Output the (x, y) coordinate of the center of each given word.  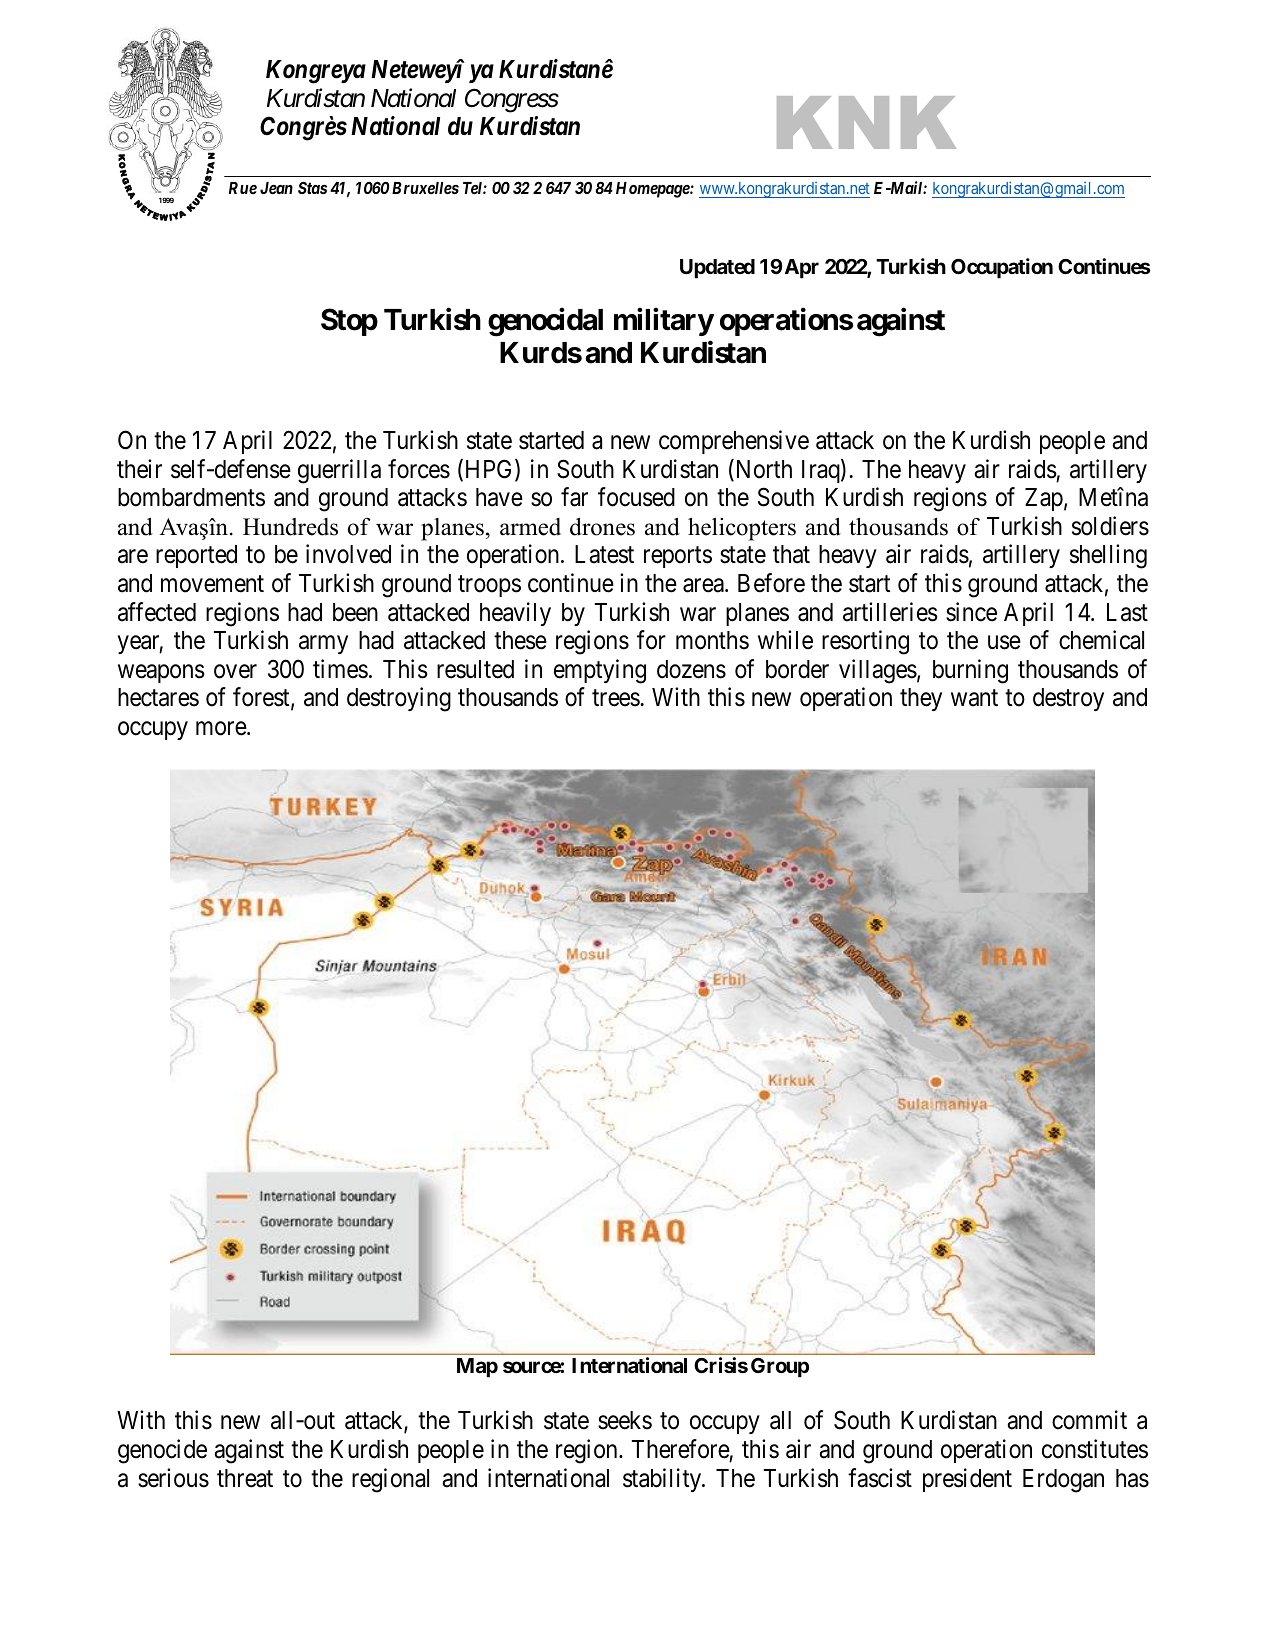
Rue (243, 188)
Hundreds (290, 527)
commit (1089, 1420)
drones (602, 527)
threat (245, 1478)
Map (477, 1368)
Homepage (653, 190)
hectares (158, 697)
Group (780, 1368)
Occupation (1002, 268)
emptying (600, 671)
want (974, 698)
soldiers (1110, 526)
